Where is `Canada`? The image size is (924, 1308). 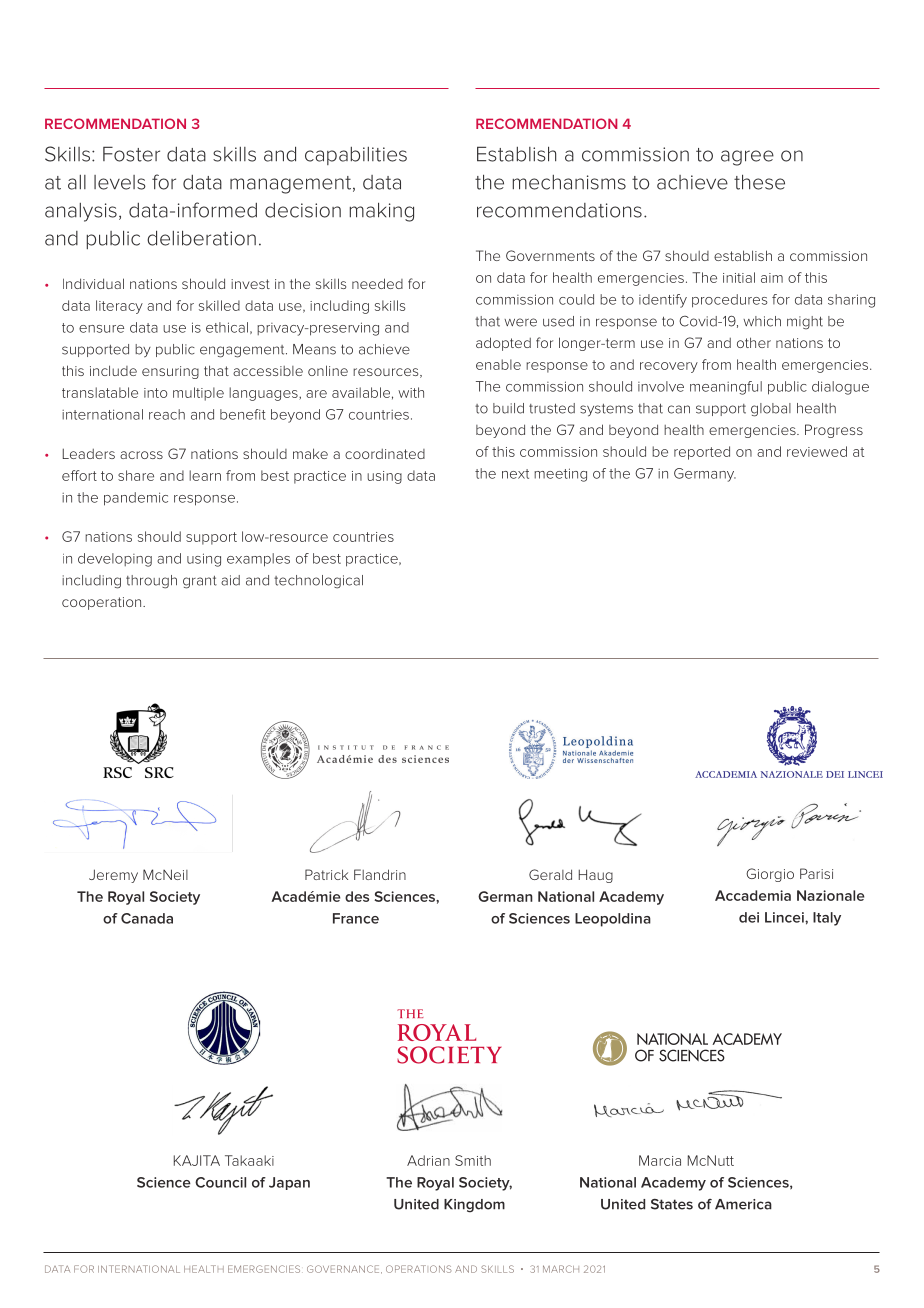
Canada is located at coordinates (147, 918).
